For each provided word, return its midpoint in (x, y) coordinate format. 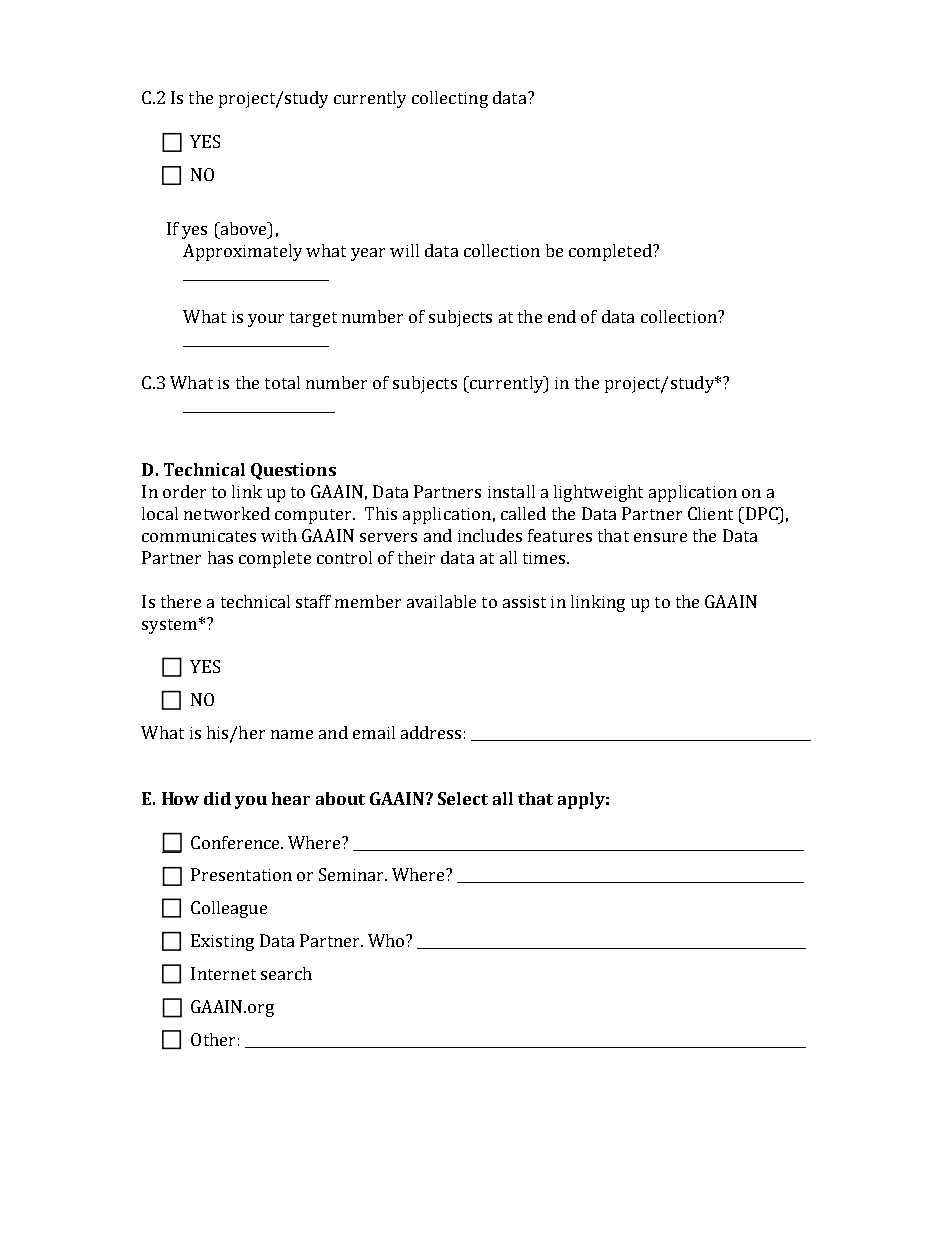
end (562, 316)
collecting (450, 99)
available (441, 601)
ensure (660, 537)
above (243, 228)
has (220, 557)
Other (213, 1039)
